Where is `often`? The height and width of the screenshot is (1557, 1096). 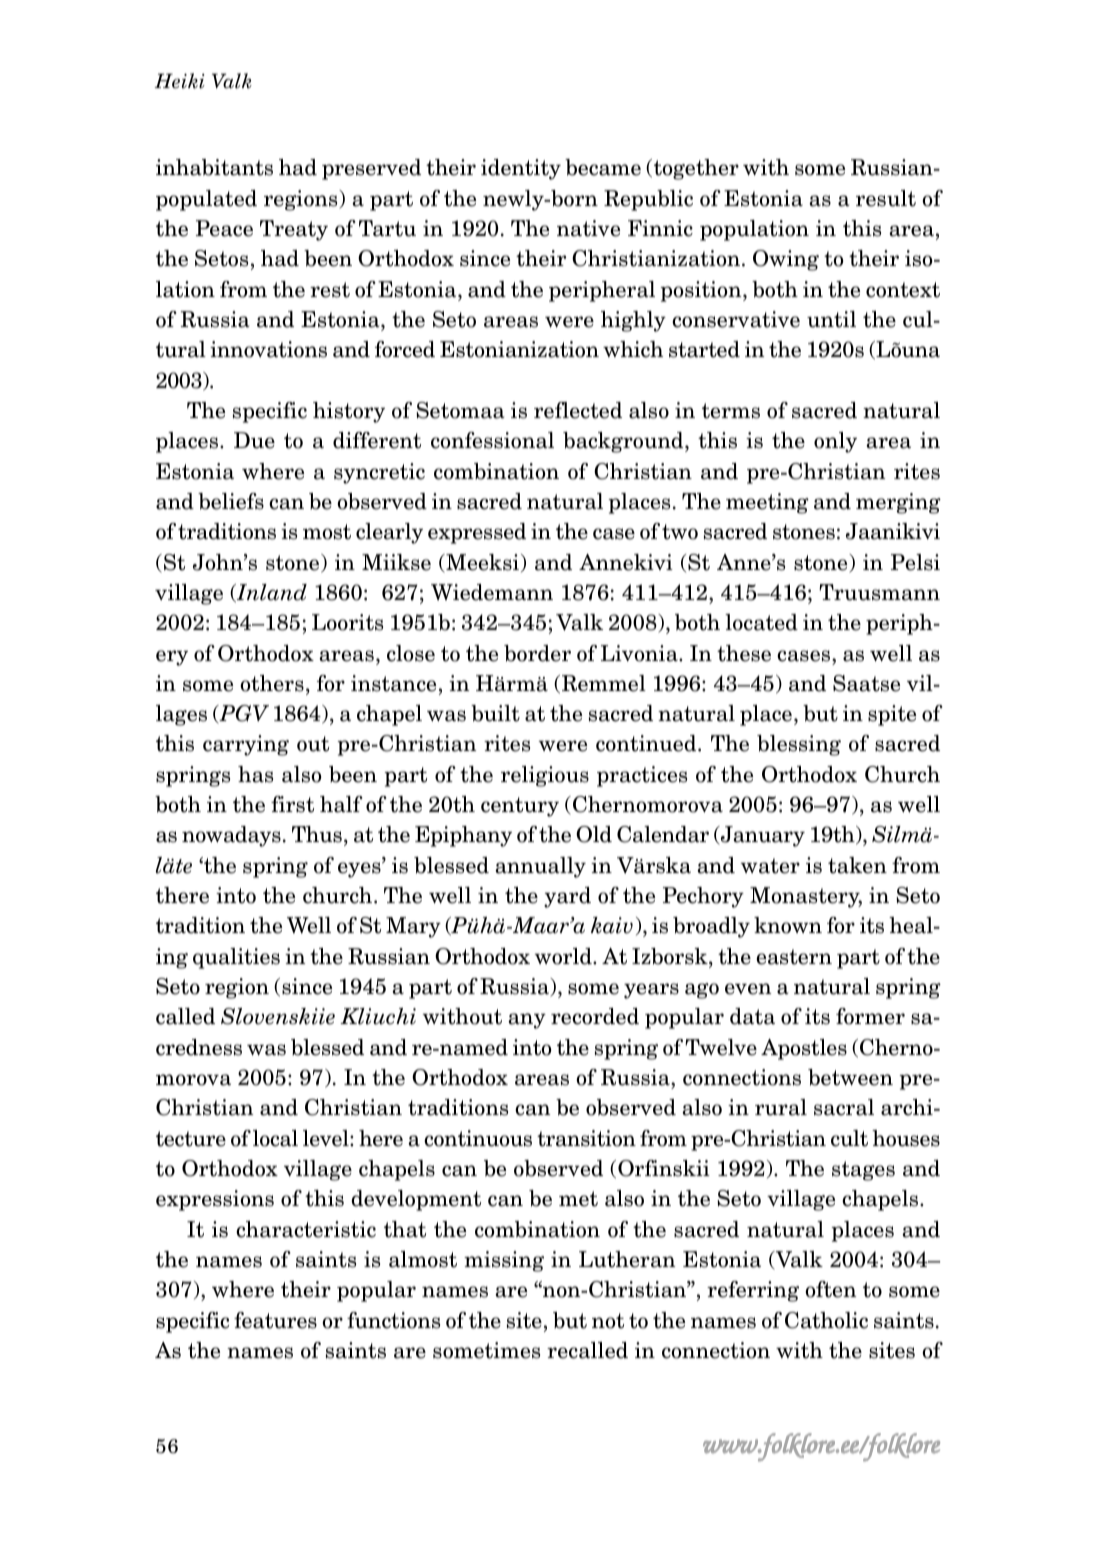 often is located at coordinates (831, 1289).
